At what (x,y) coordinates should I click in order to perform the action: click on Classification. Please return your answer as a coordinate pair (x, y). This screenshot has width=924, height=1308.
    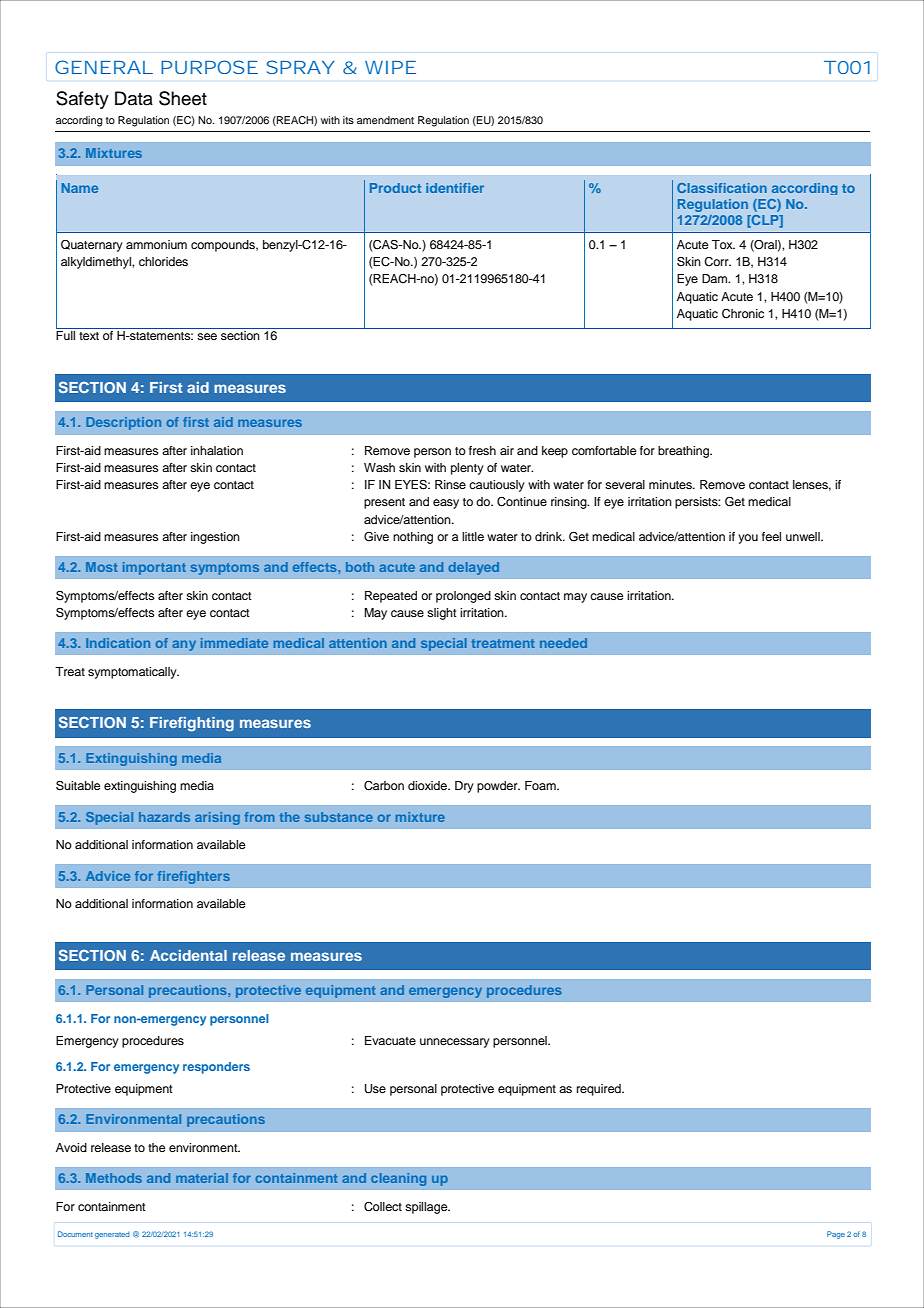
    Looking at the image, I should click on (722, 188).
